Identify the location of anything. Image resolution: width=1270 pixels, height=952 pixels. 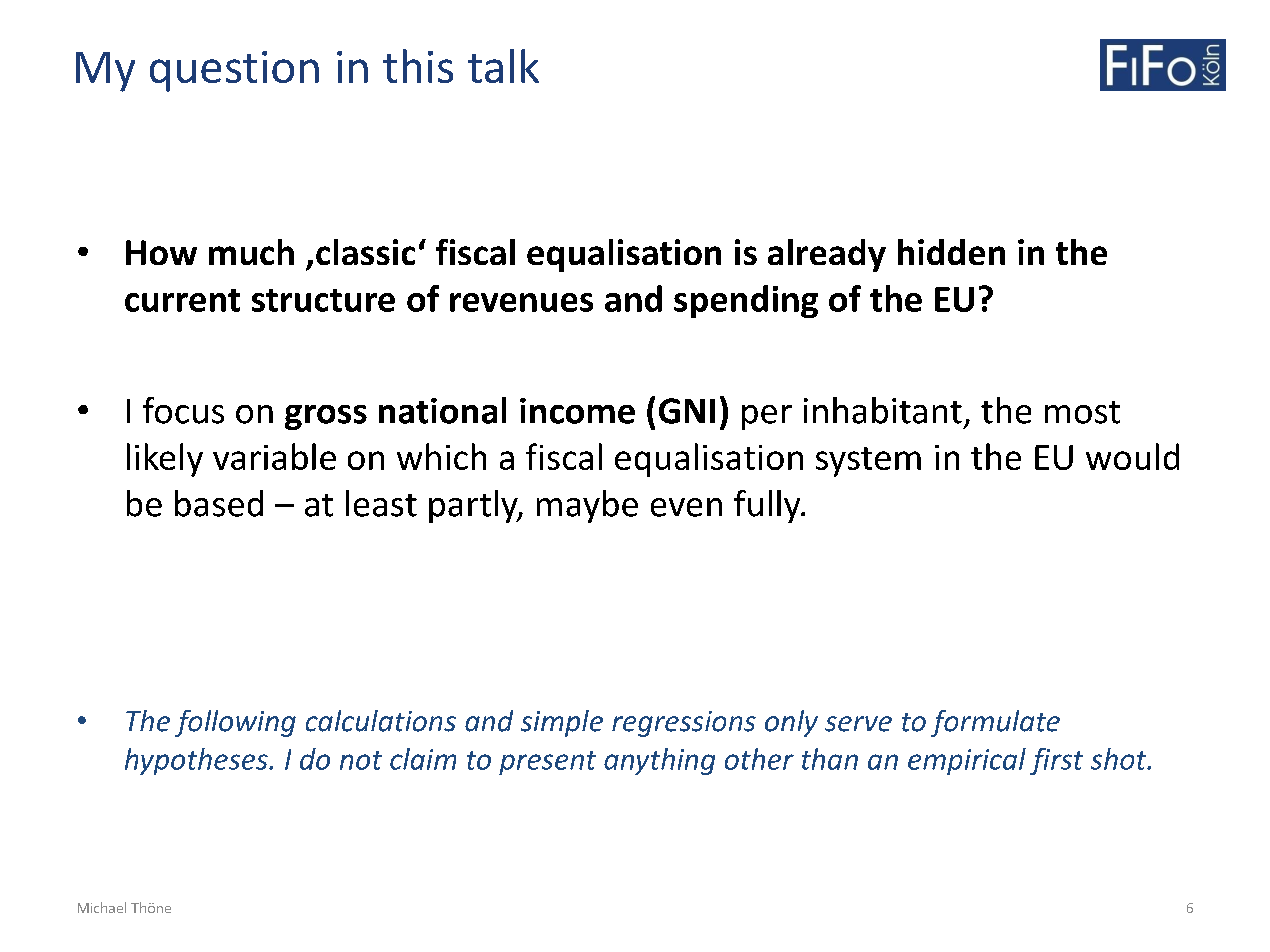
(659, 761).
